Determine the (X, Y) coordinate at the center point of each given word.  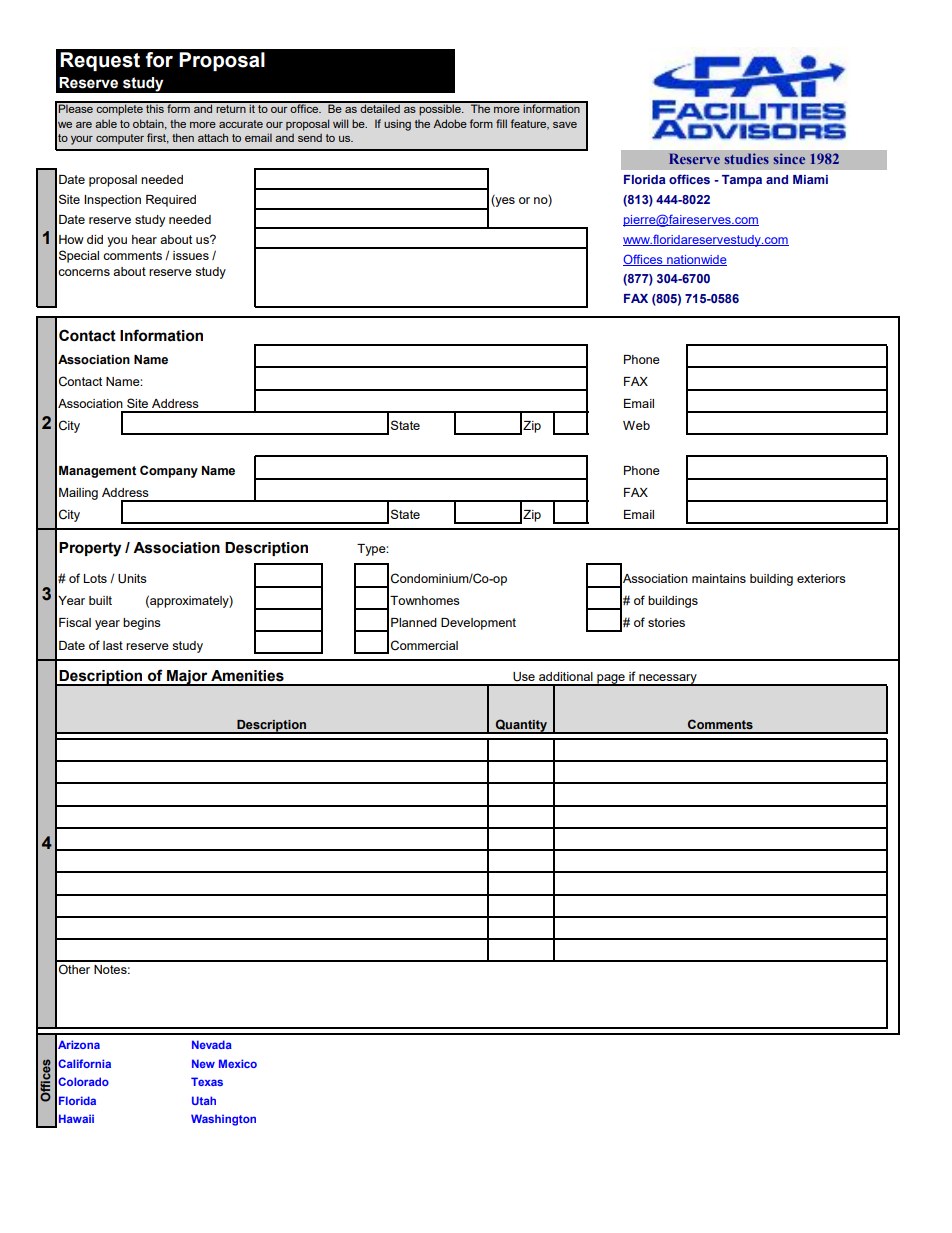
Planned (414, 622)
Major (187, 678)
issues (191, 255)
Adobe (450, 123)
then (183, 137)
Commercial (424, 645)
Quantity (521, 726)
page (611, 680)
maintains (719, 578)
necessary (668, 680)
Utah (204, 1100)
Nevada (212, 1044)
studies (747, 158)
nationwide (696, 260)
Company (169, 471)
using (397, 125)
